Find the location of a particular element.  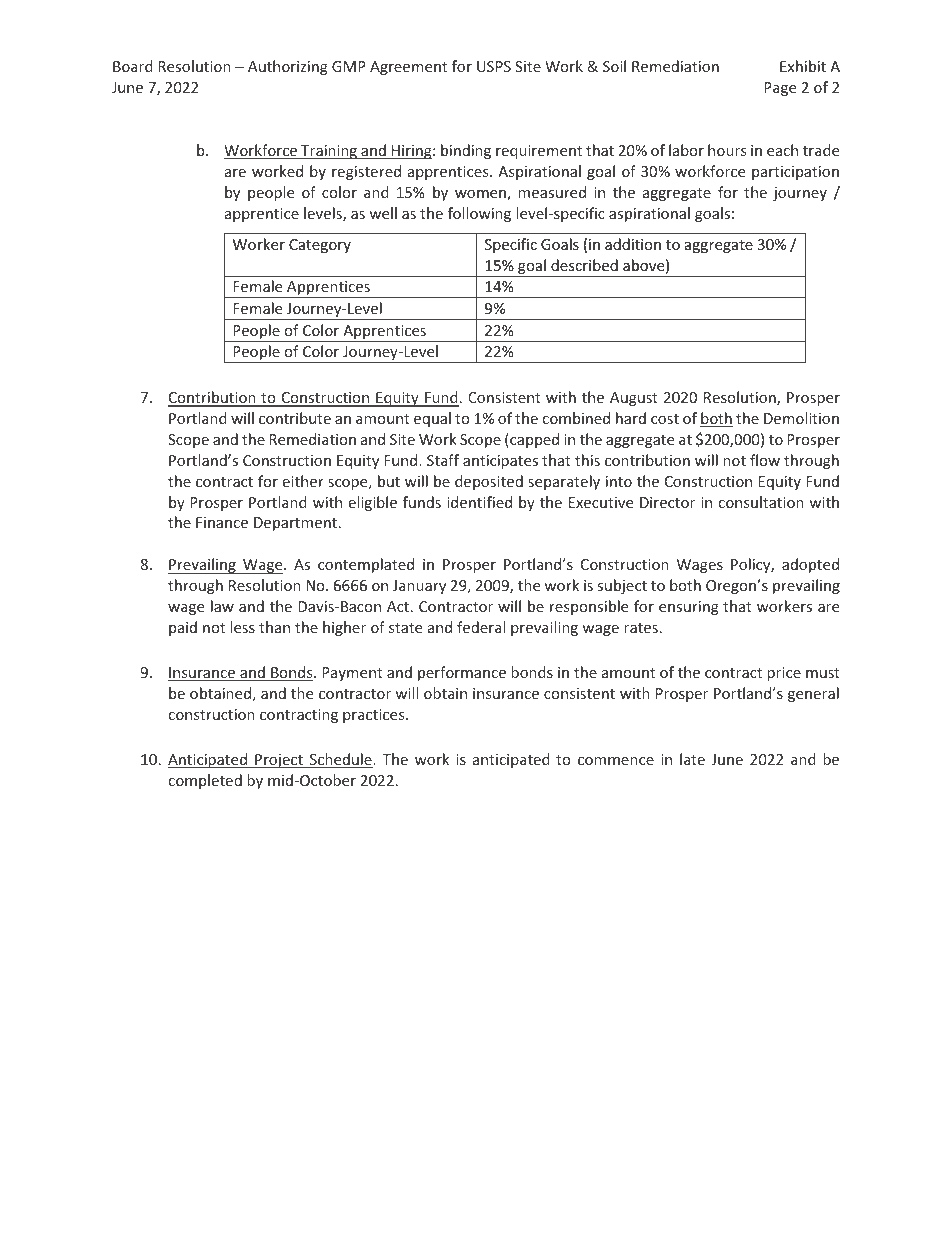

commence is located at coordinates (616, 761).
